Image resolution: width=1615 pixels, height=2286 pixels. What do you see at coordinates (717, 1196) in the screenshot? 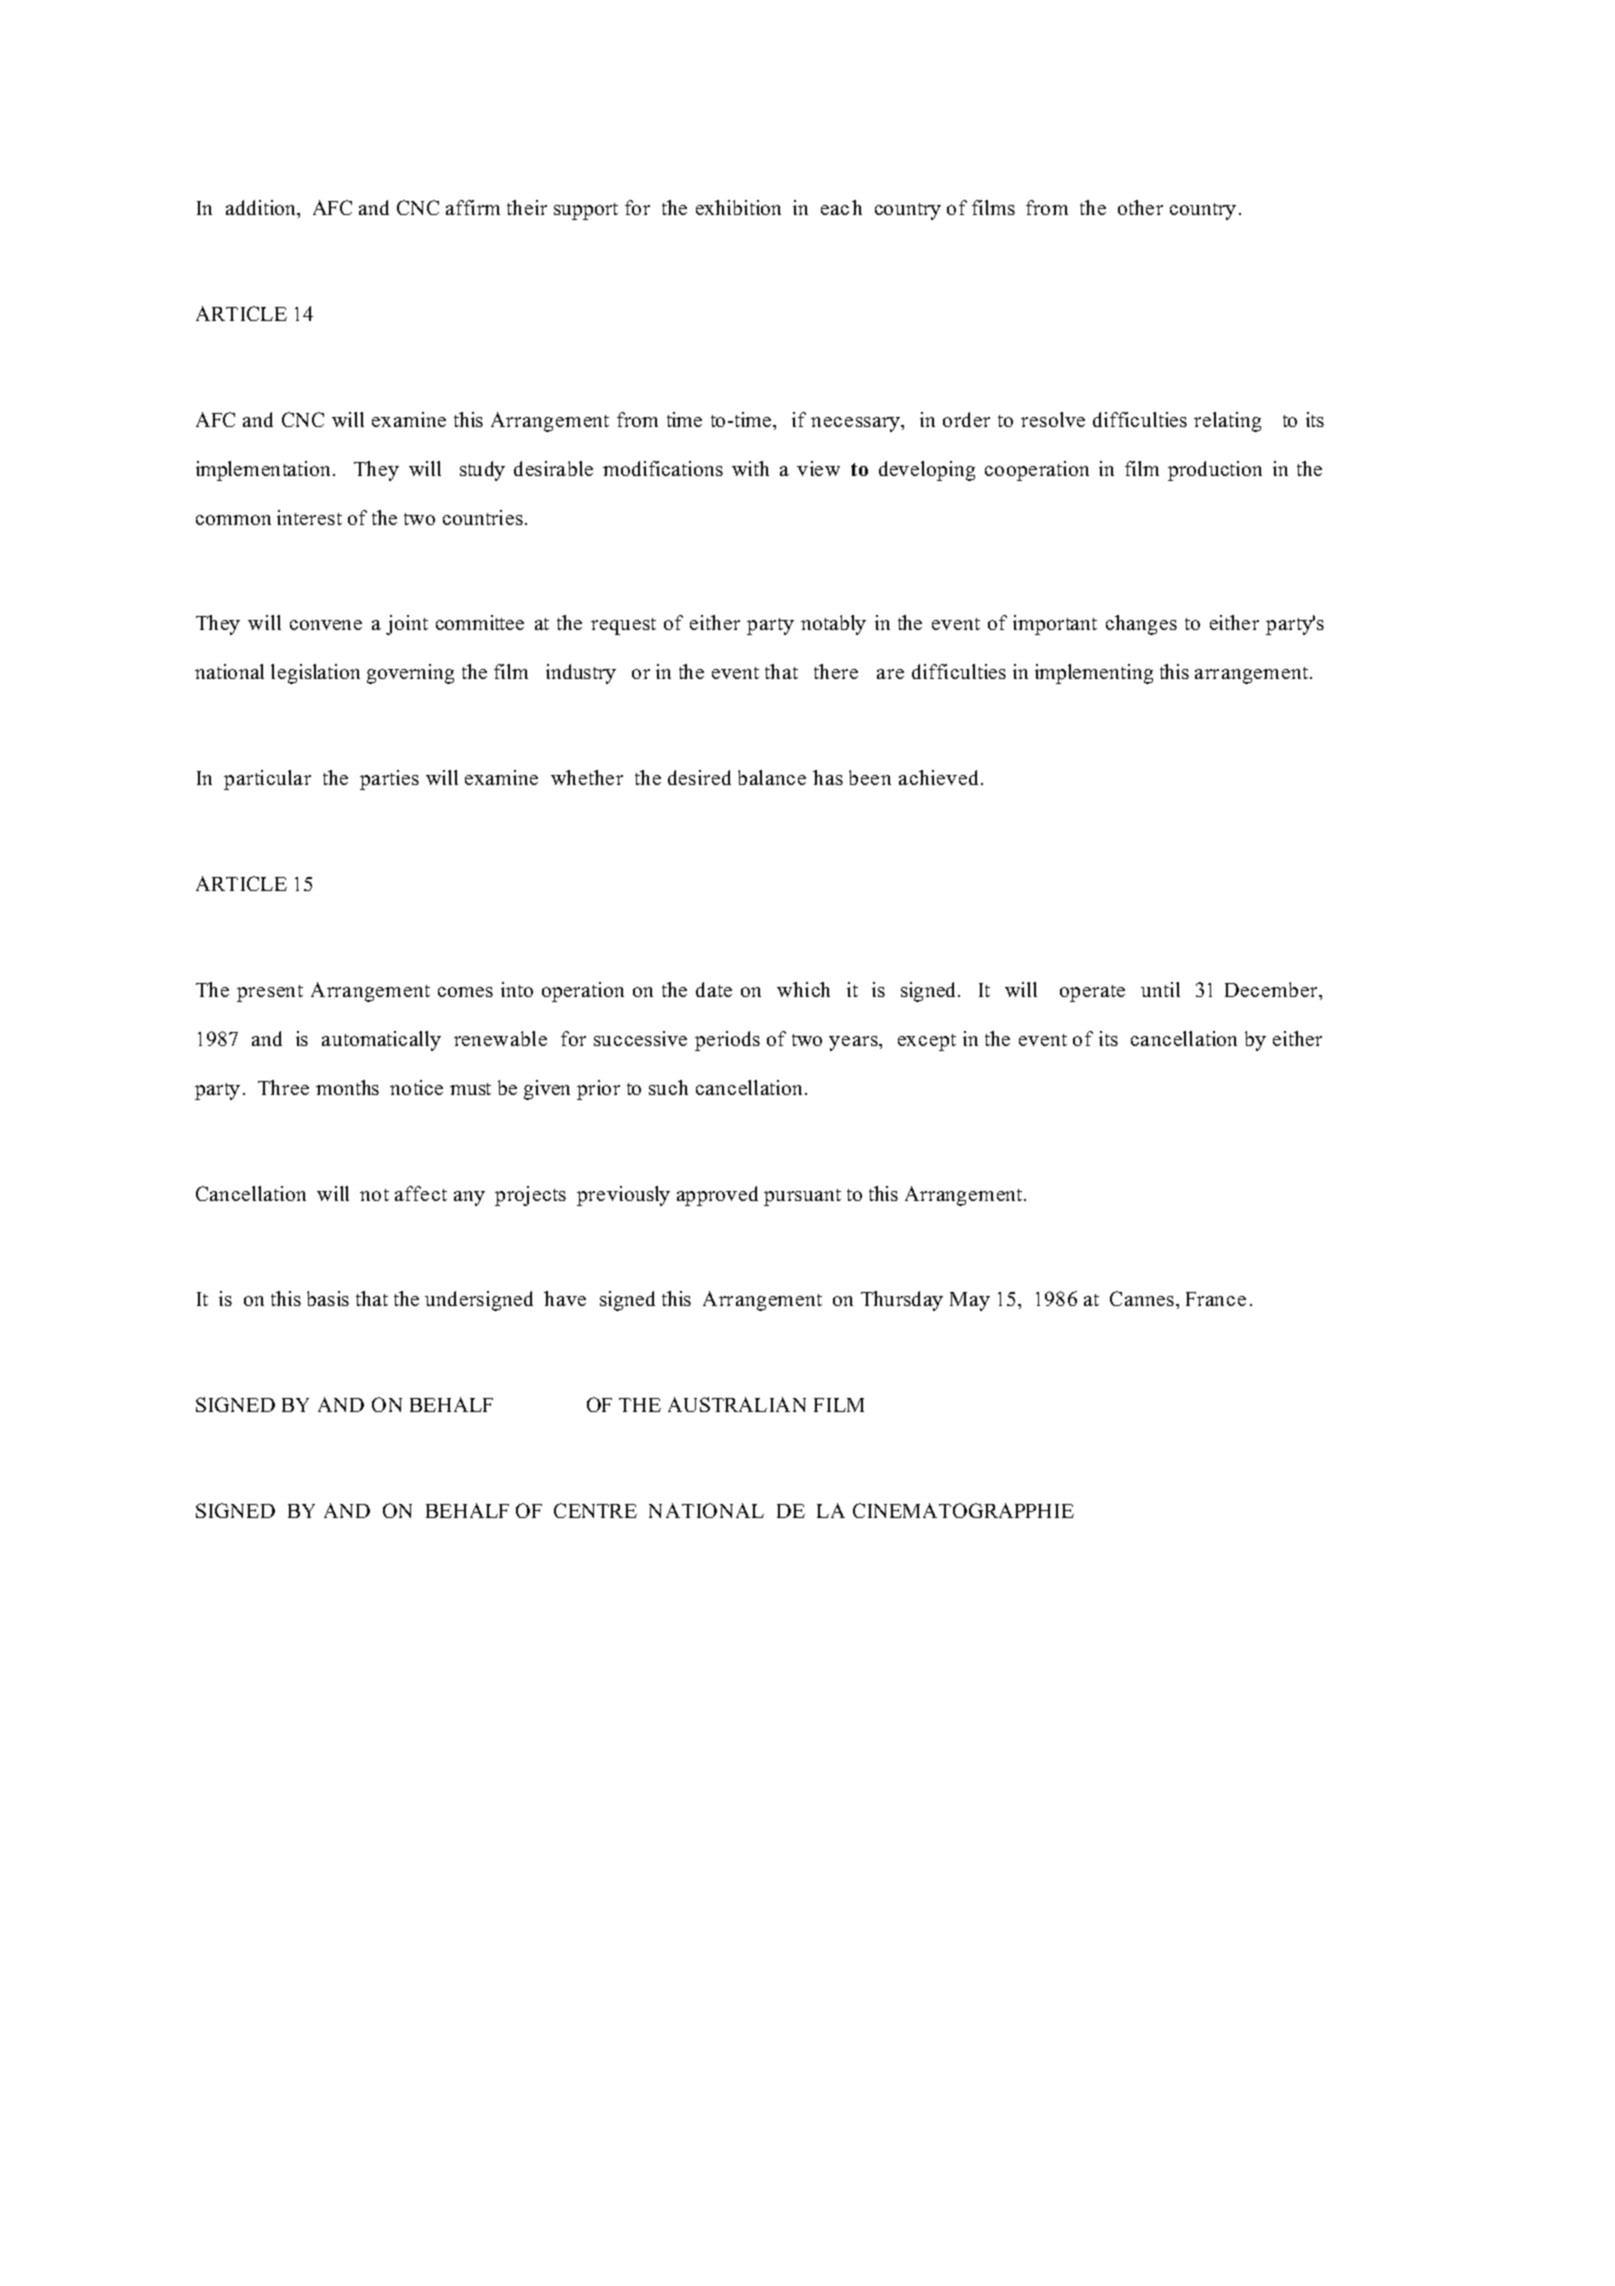
I see `approved` at bounding box center [717, 1196].
